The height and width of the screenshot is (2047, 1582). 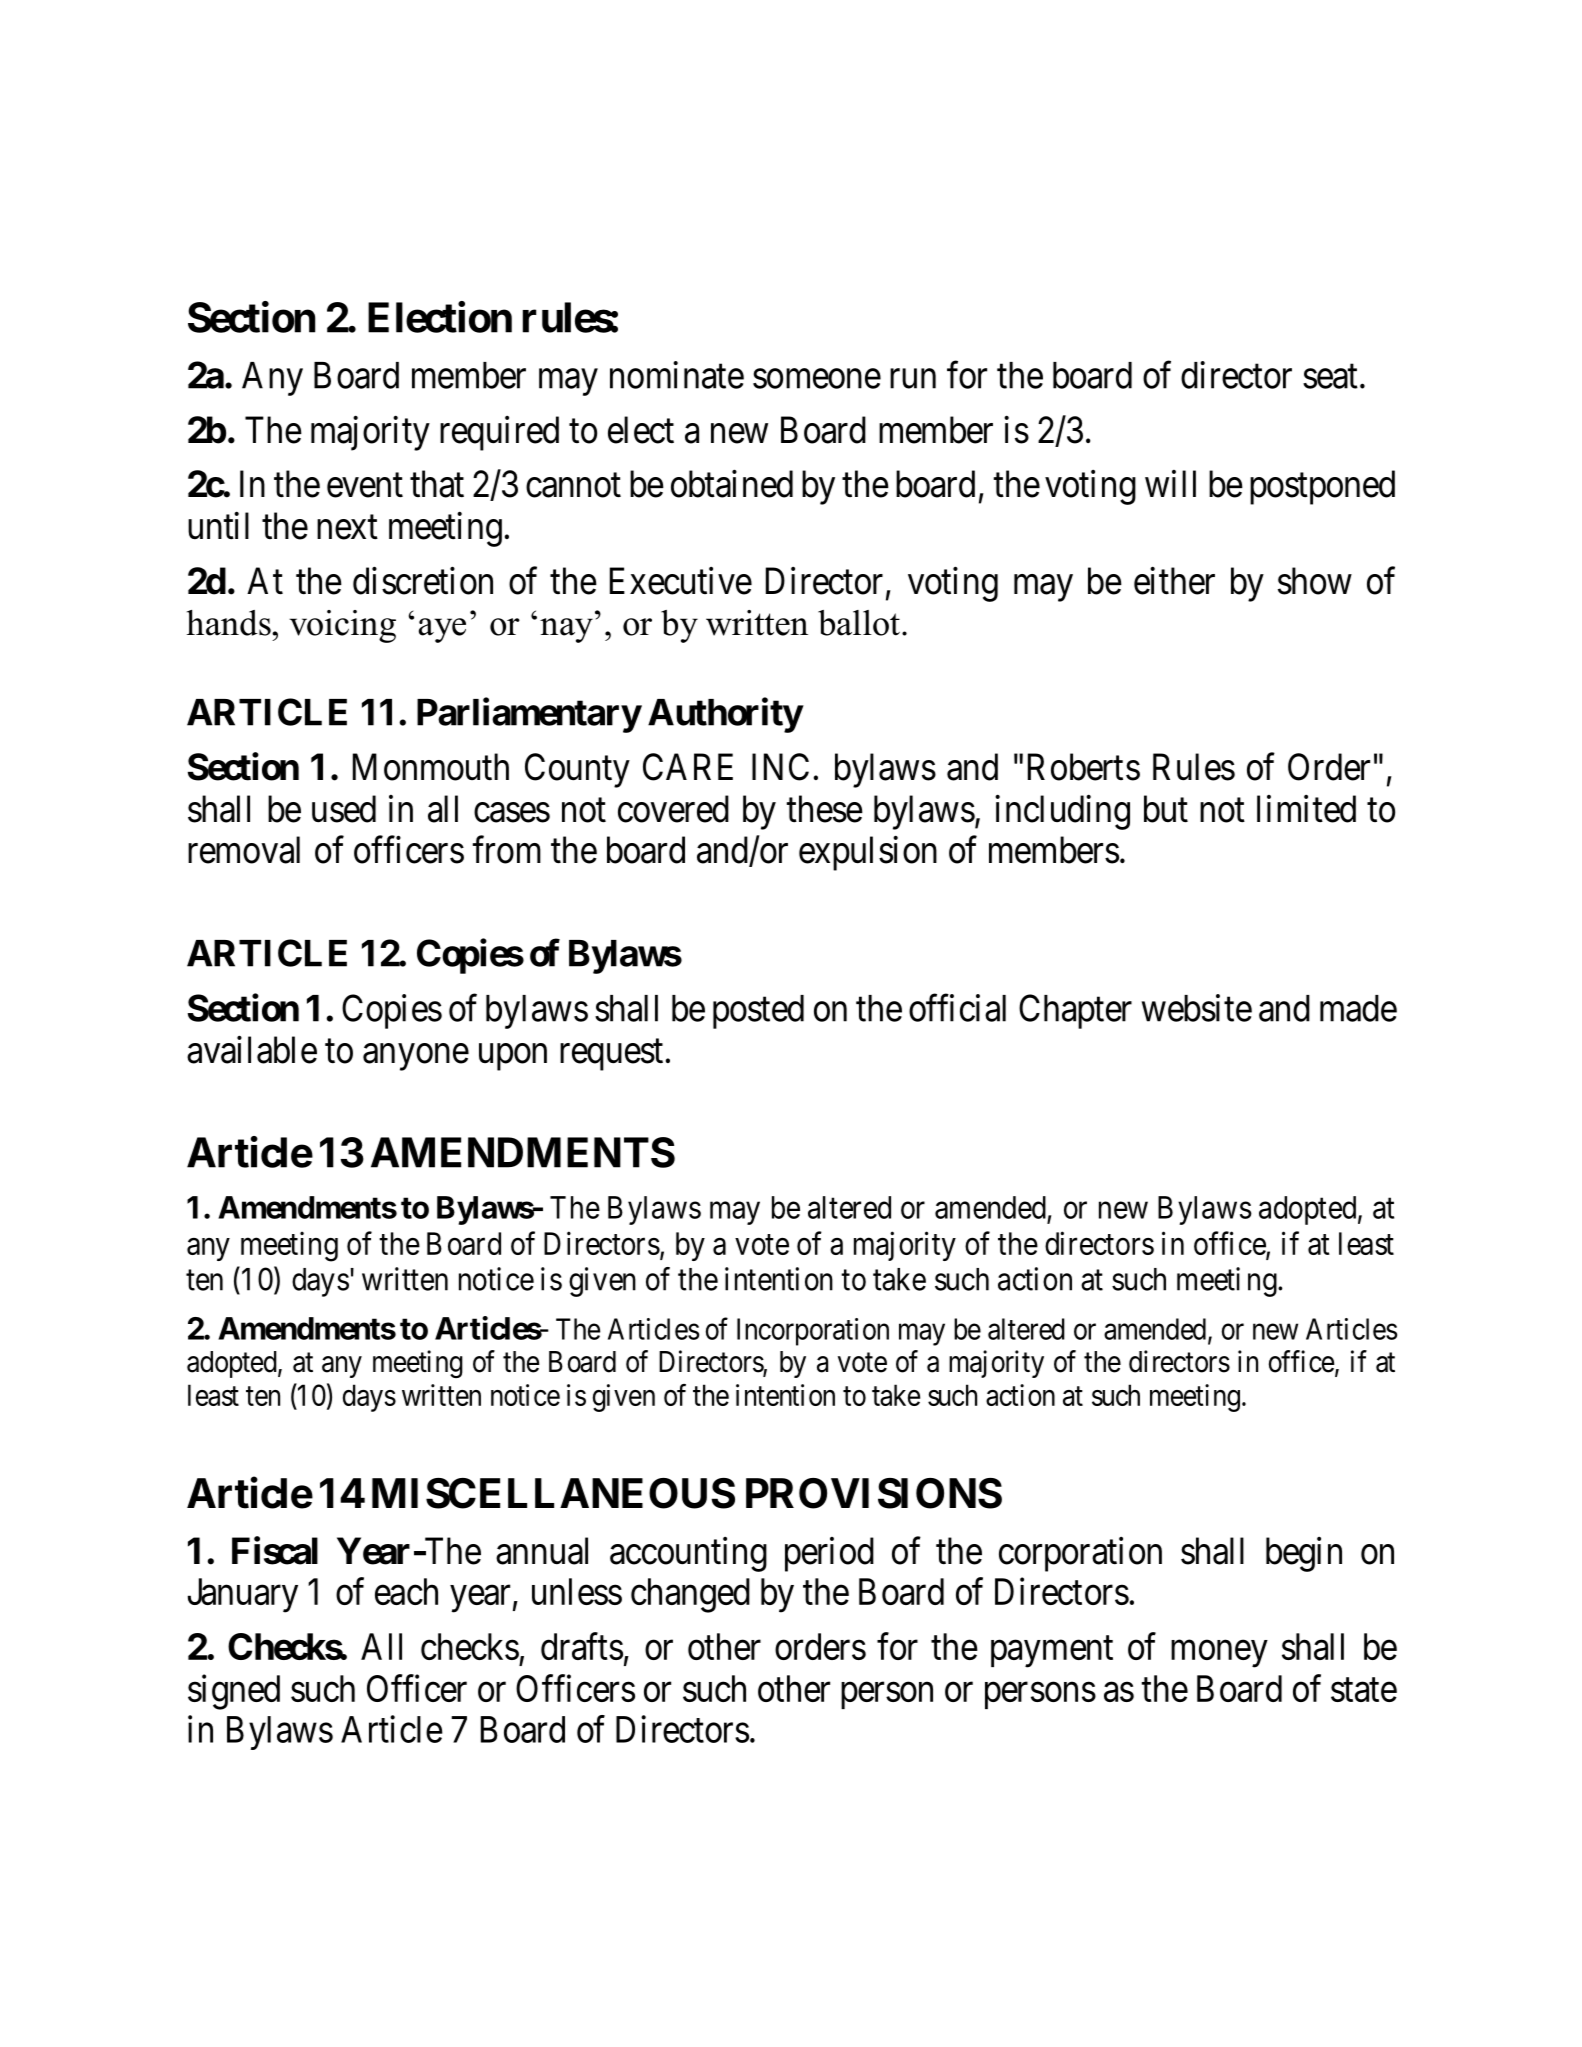 What do you see at coordinates (758, 1012) in the screenshot?
I see `posted` at bounding box center [758, 1012].
